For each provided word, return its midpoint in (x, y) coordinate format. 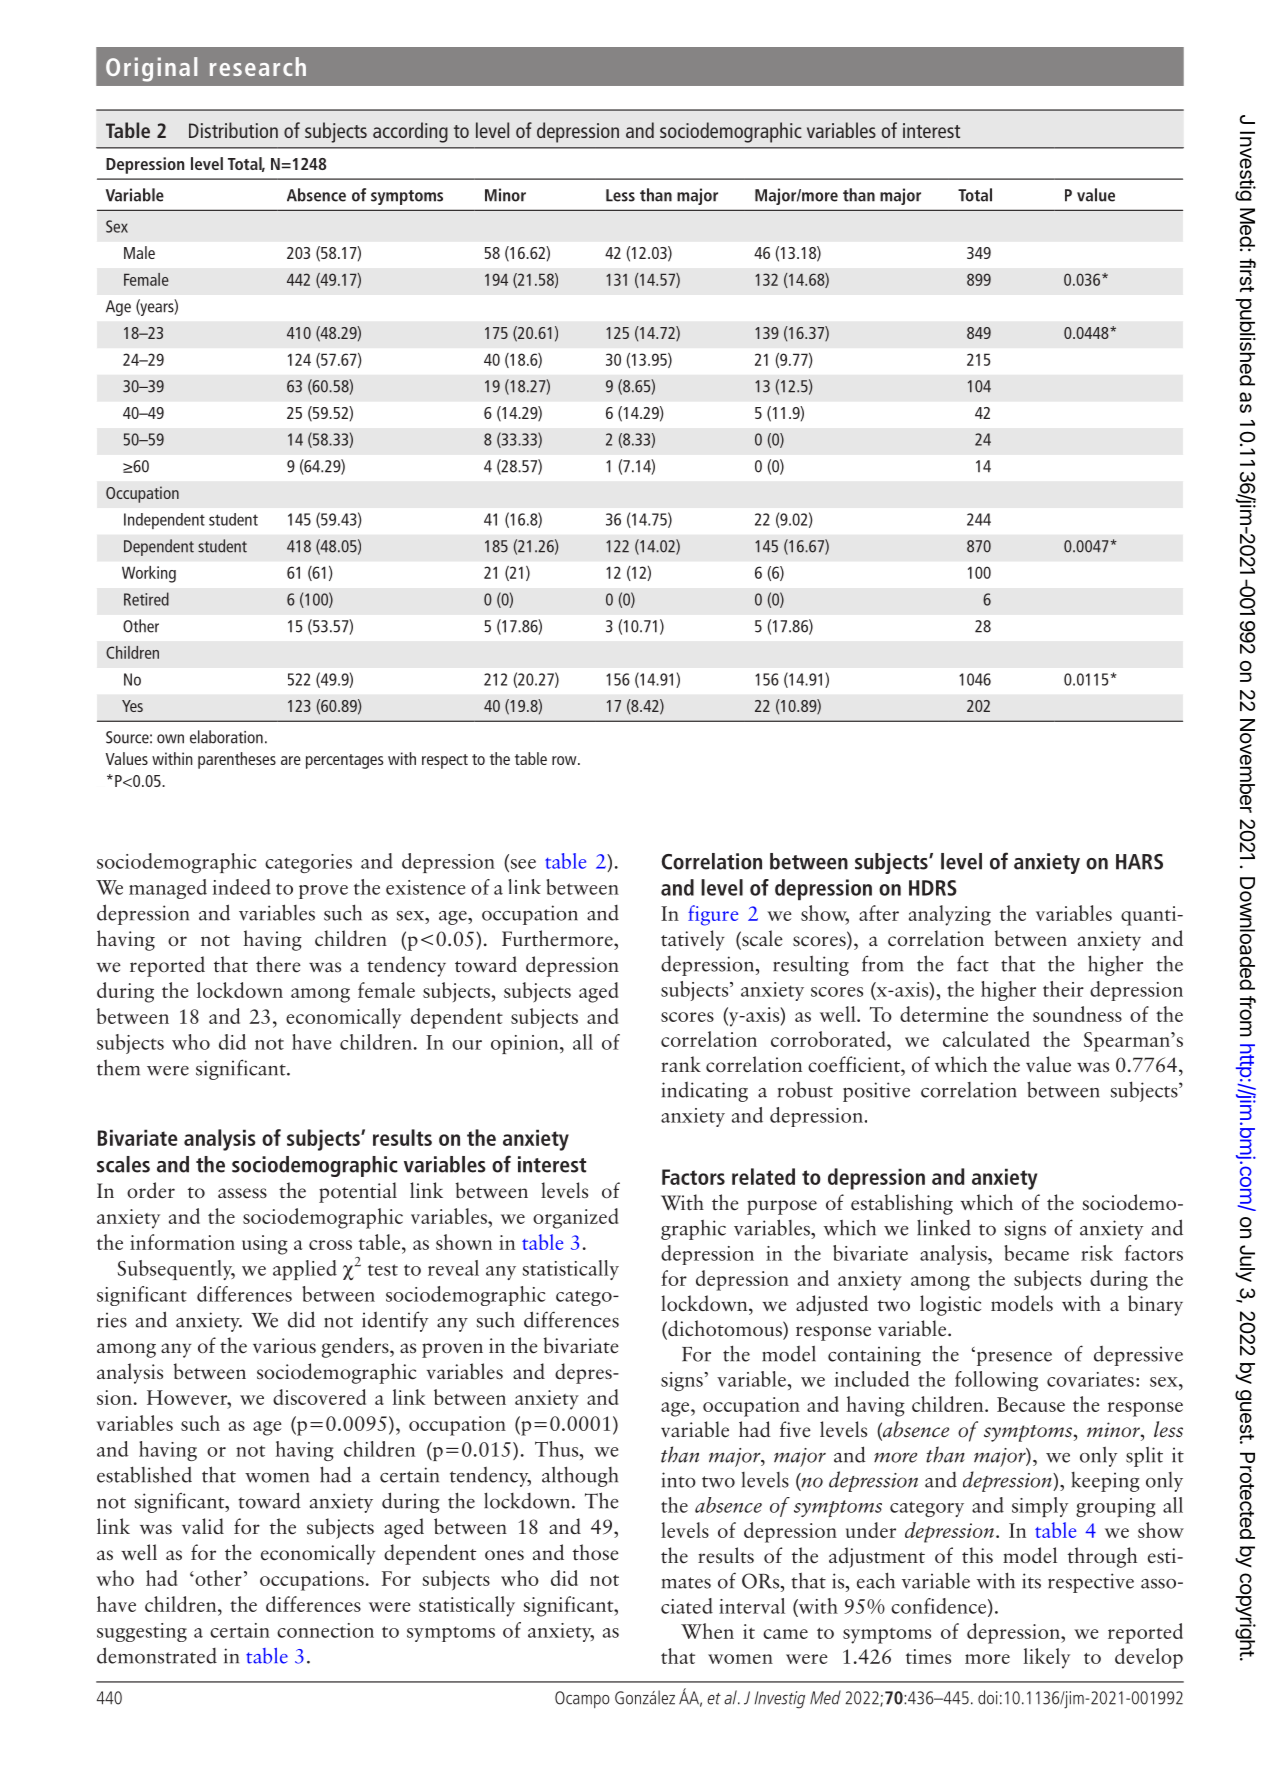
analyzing (950, 915)
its (1031, 1581)
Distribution (233, 130)
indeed (242, 887)
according (410, 132)
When (707, 1631)
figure (713, 915)
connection (325, 1630)
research (258, 66)
